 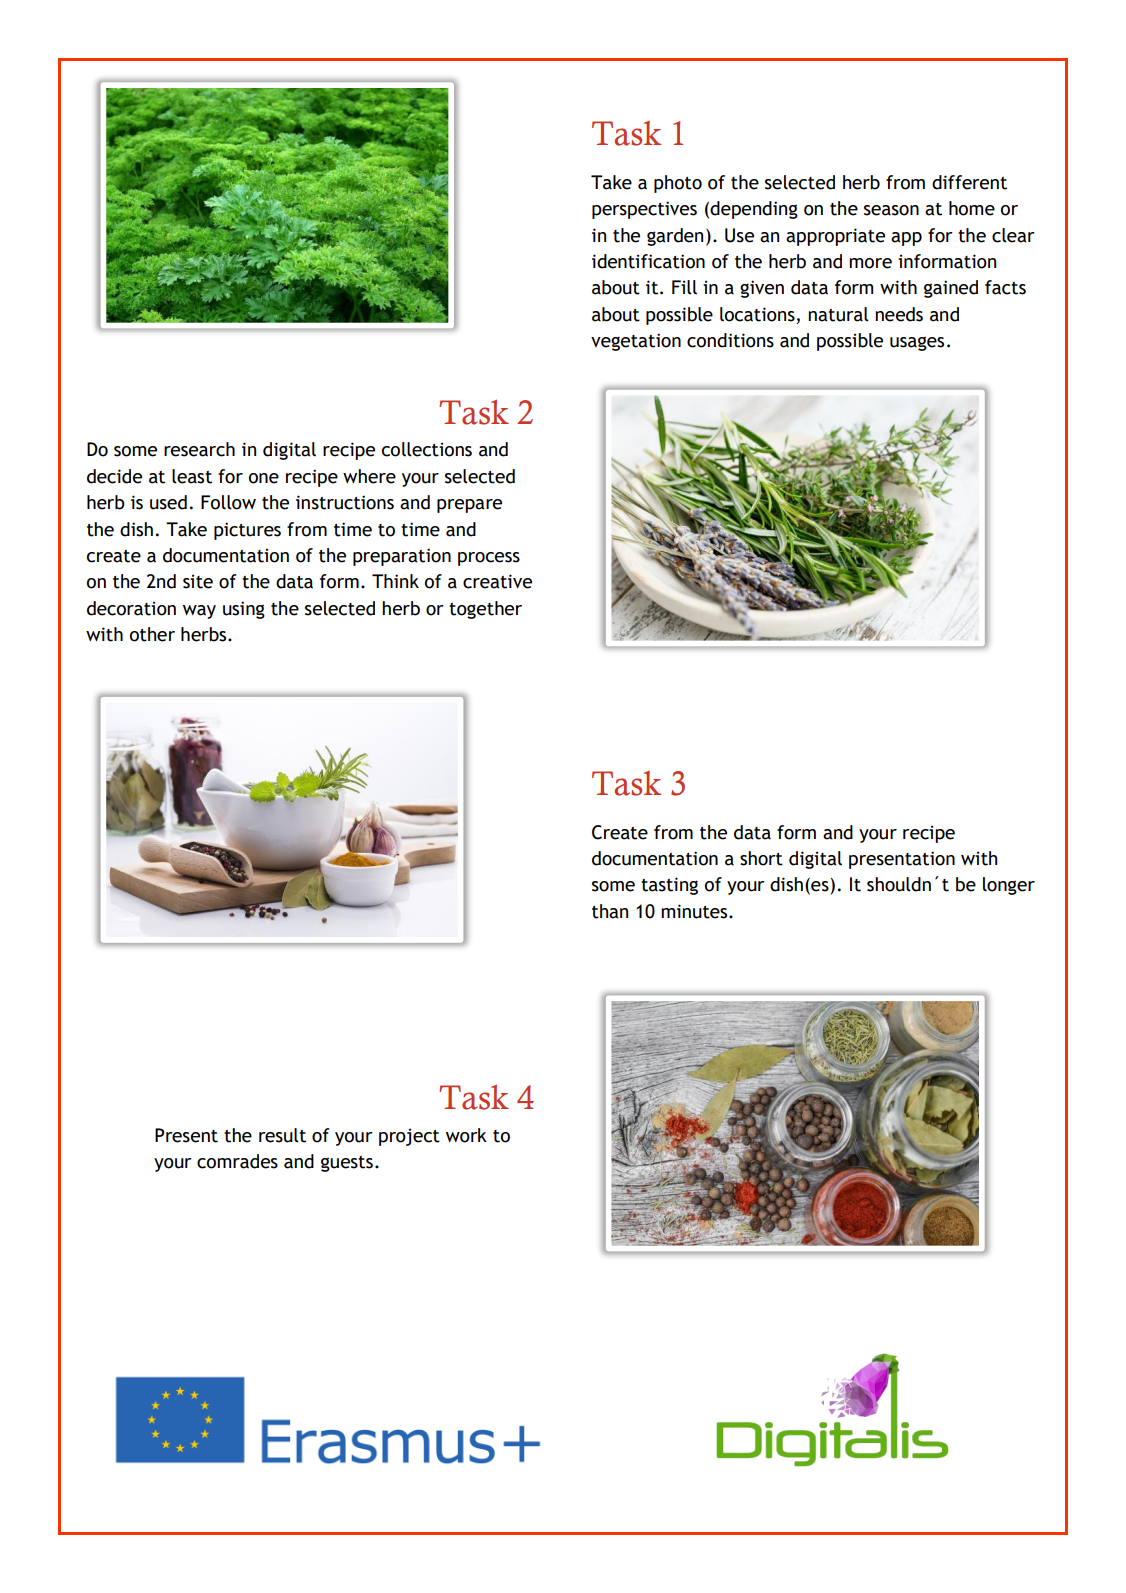 I want to click on comrades, so click(x=237, y=1161).
